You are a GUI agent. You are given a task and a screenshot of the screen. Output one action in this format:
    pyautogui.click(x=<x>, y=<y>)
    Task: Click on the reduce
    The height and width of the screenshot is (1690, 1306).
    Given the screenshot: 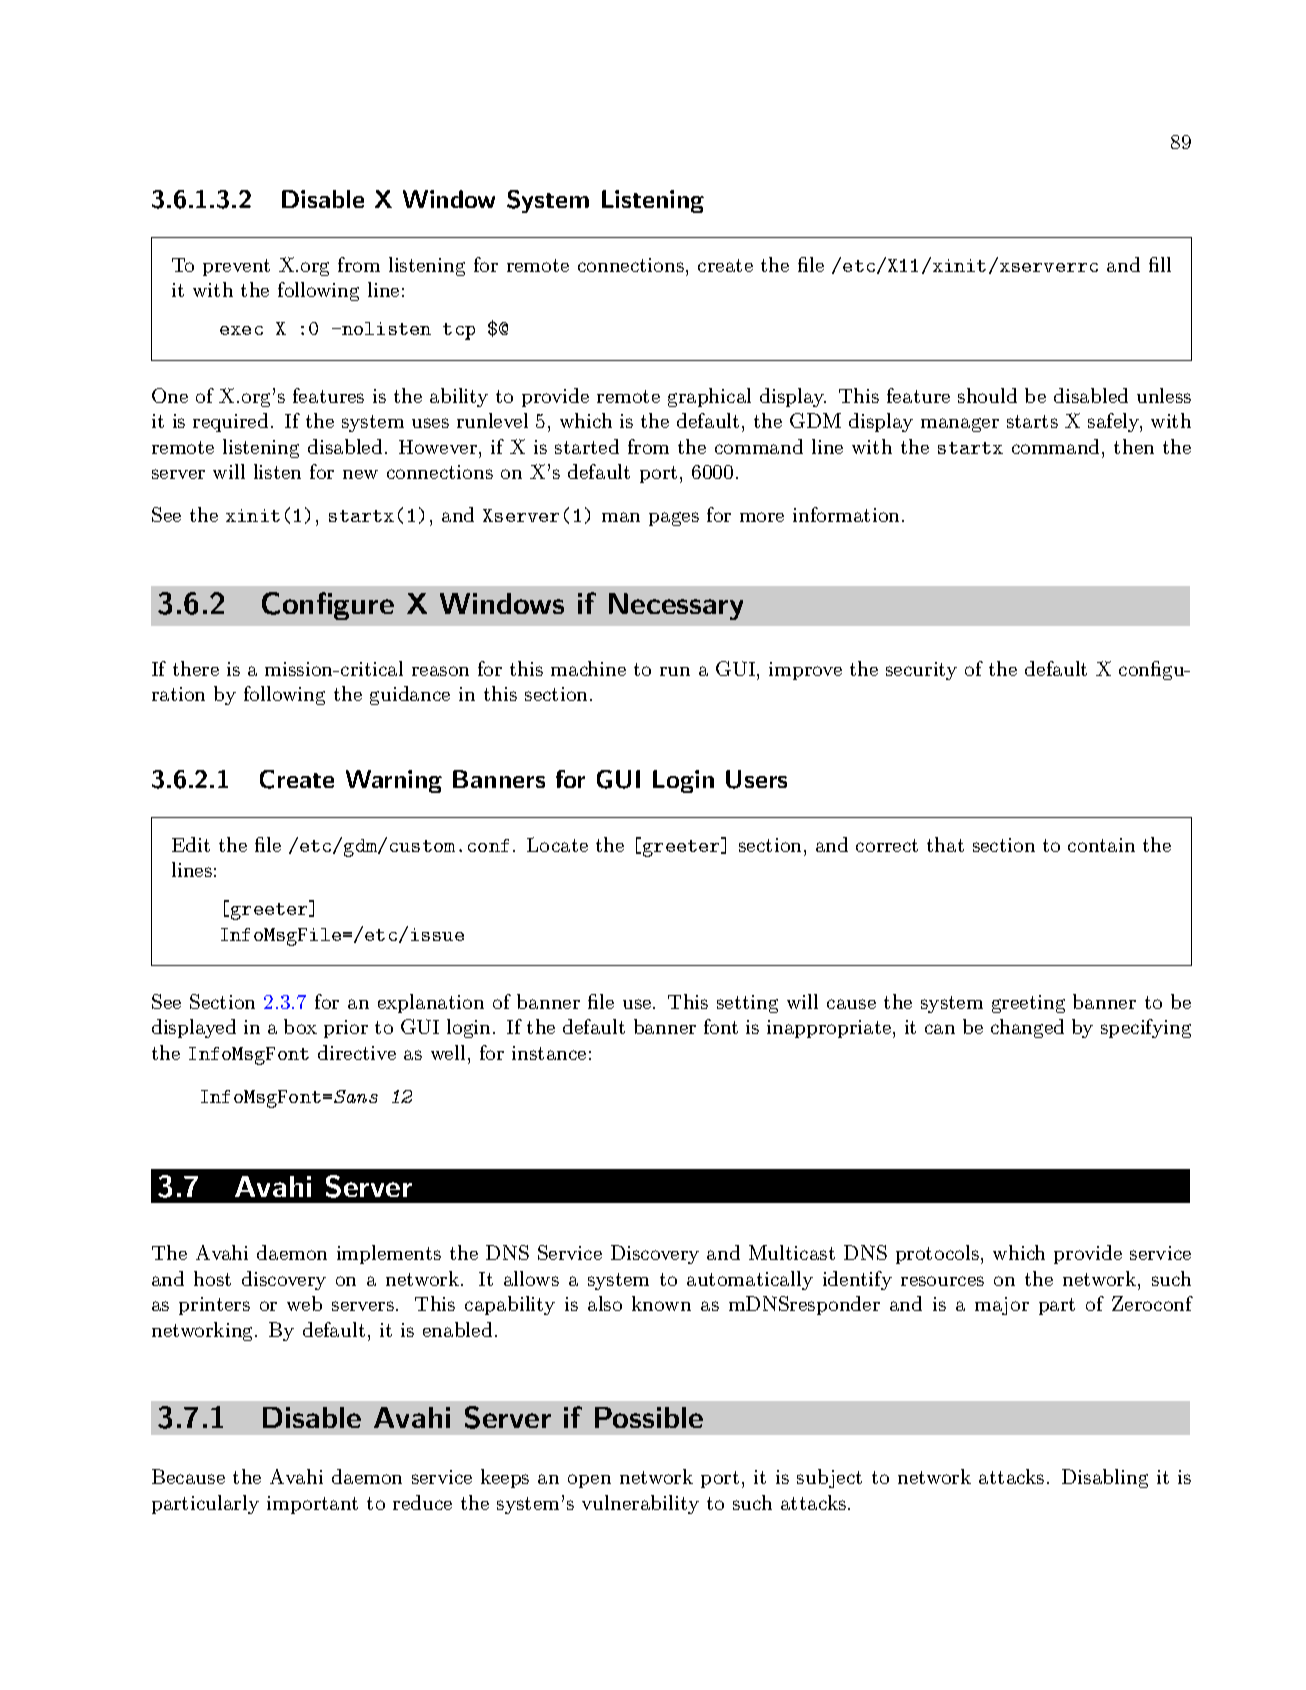 What is the action you would take?
    pyautogui.click(x=422, y=1502)
